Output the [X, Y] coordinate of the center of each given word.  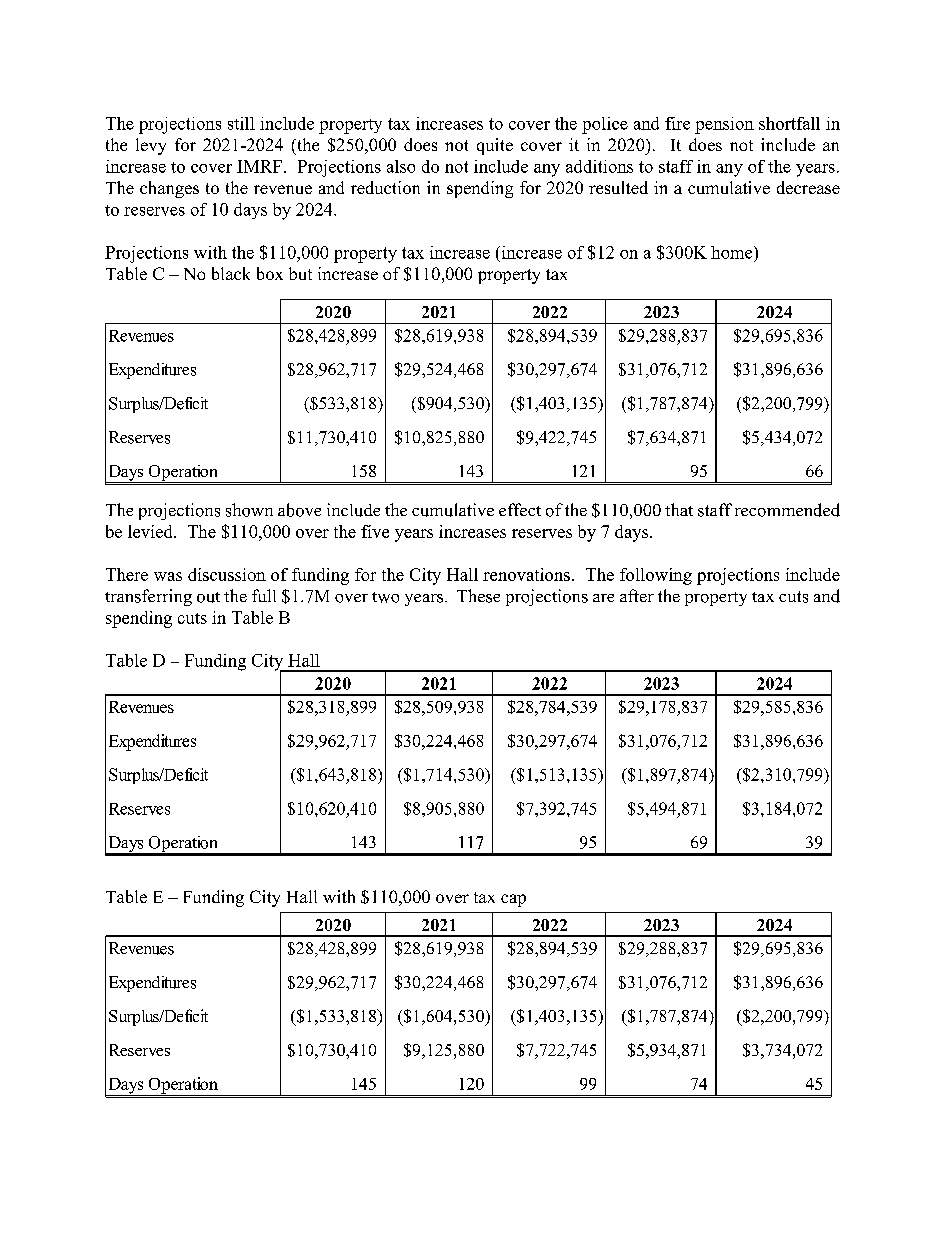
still [241, 123]
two [385, 597]
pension [724, 125]
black [231, 273]
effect [520, 509]
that [679, 509]
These [478, 596]
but [300, 273]
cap [513, 900]
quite [495, 146]
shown [249, 510]
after [637, 595]
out [208, 597]
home [733, 252]
